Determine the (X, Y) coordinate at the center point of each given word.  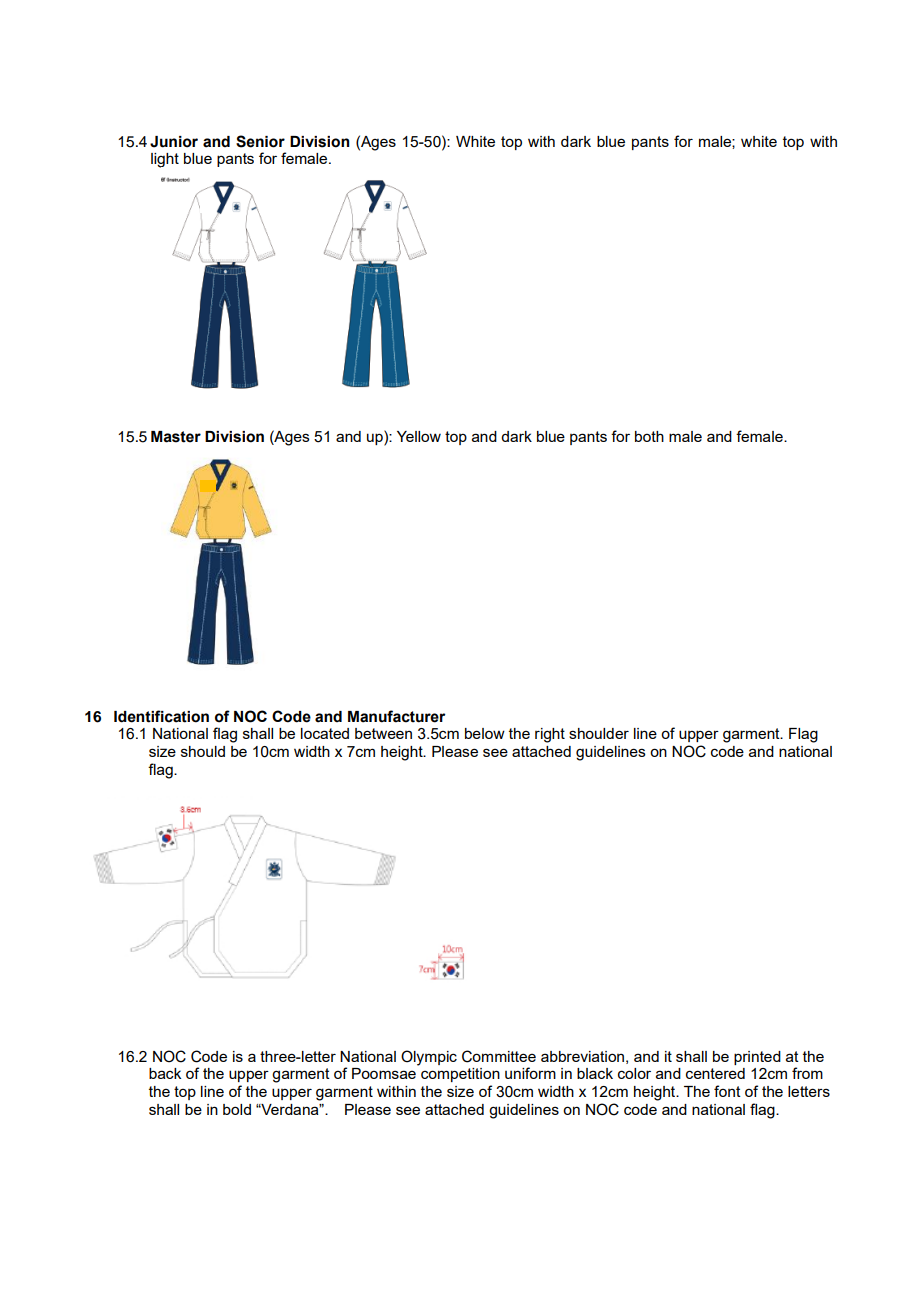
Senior (260, 141)
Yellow (419, 436)
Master (176, 437)
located (325, 733)
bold (237, 1109)
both (649, 436)
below (485, 733)
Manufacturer (396, 716)
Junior (174, 142)
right (550, 735)
